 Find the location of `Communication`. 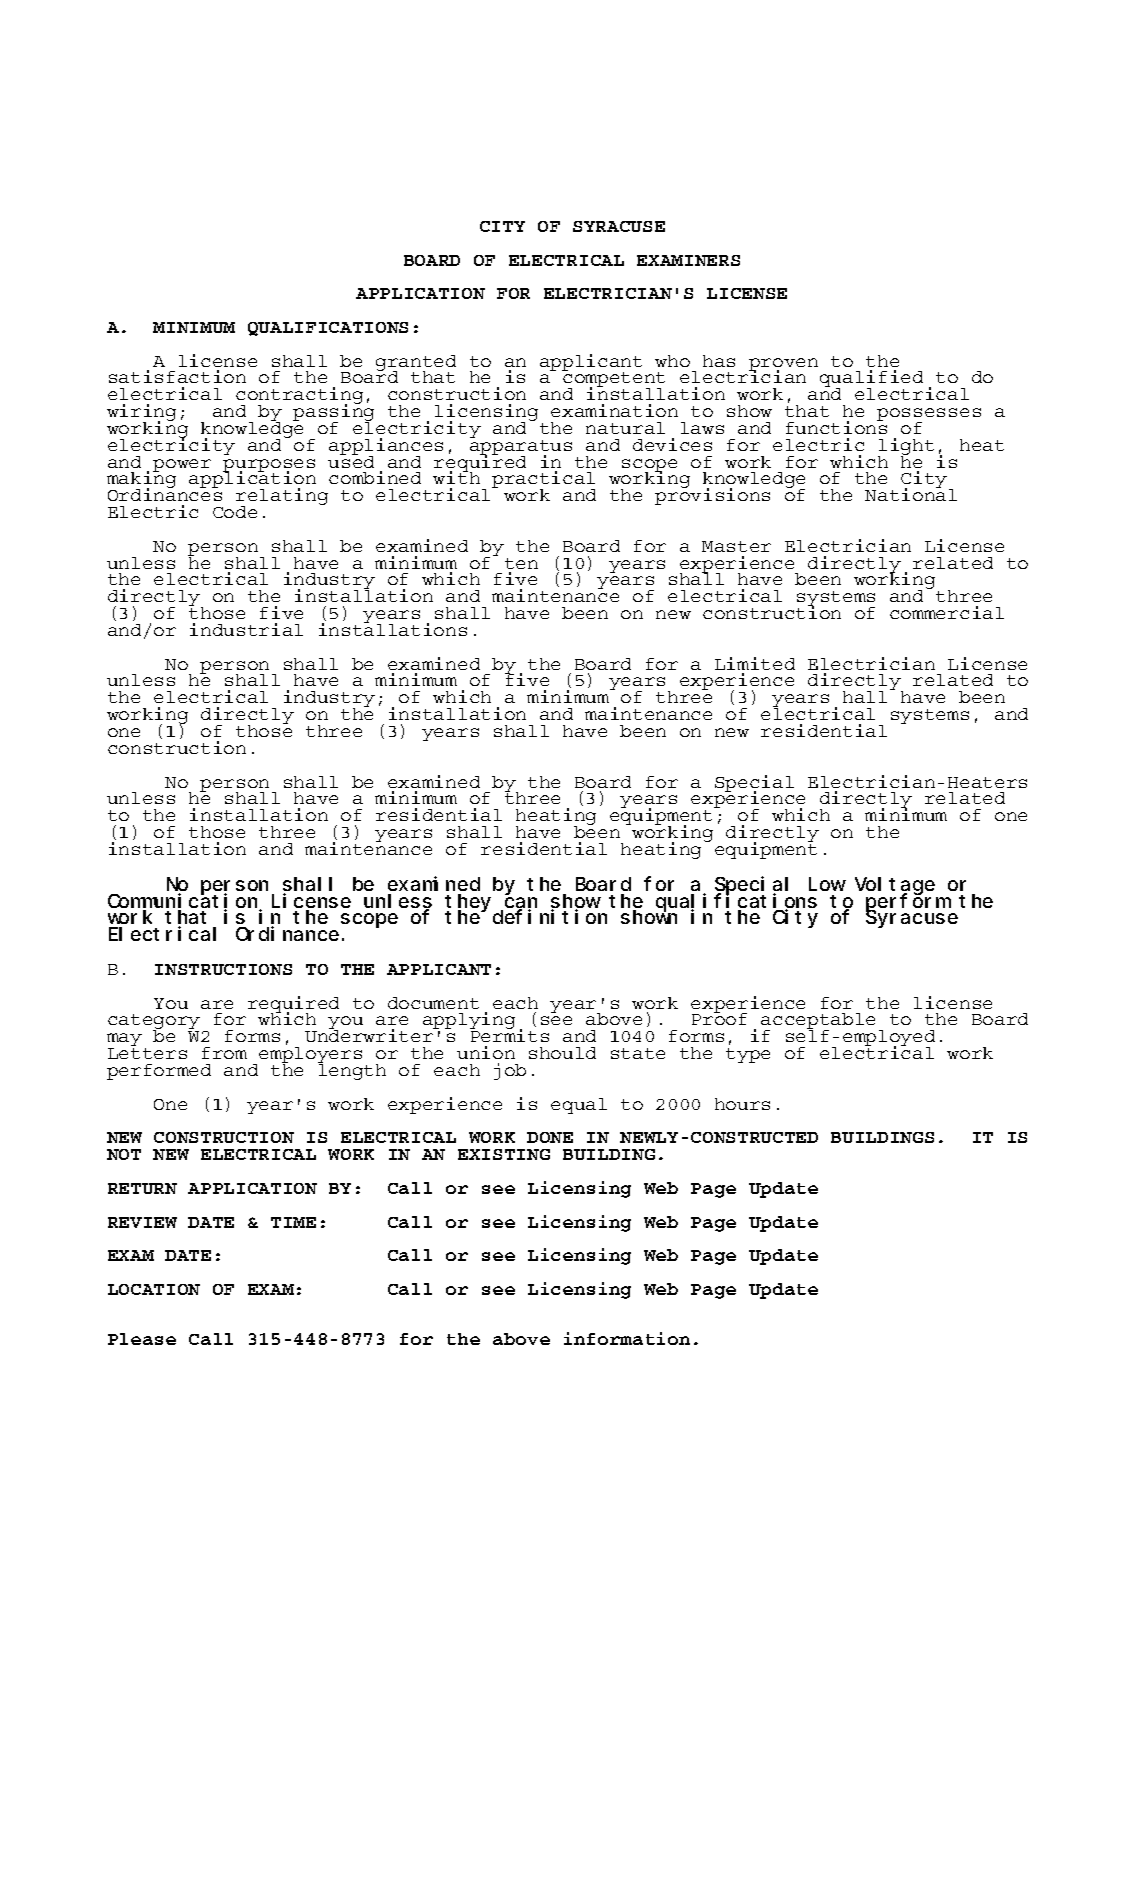

Communication is located at coordinates (184, 902).
